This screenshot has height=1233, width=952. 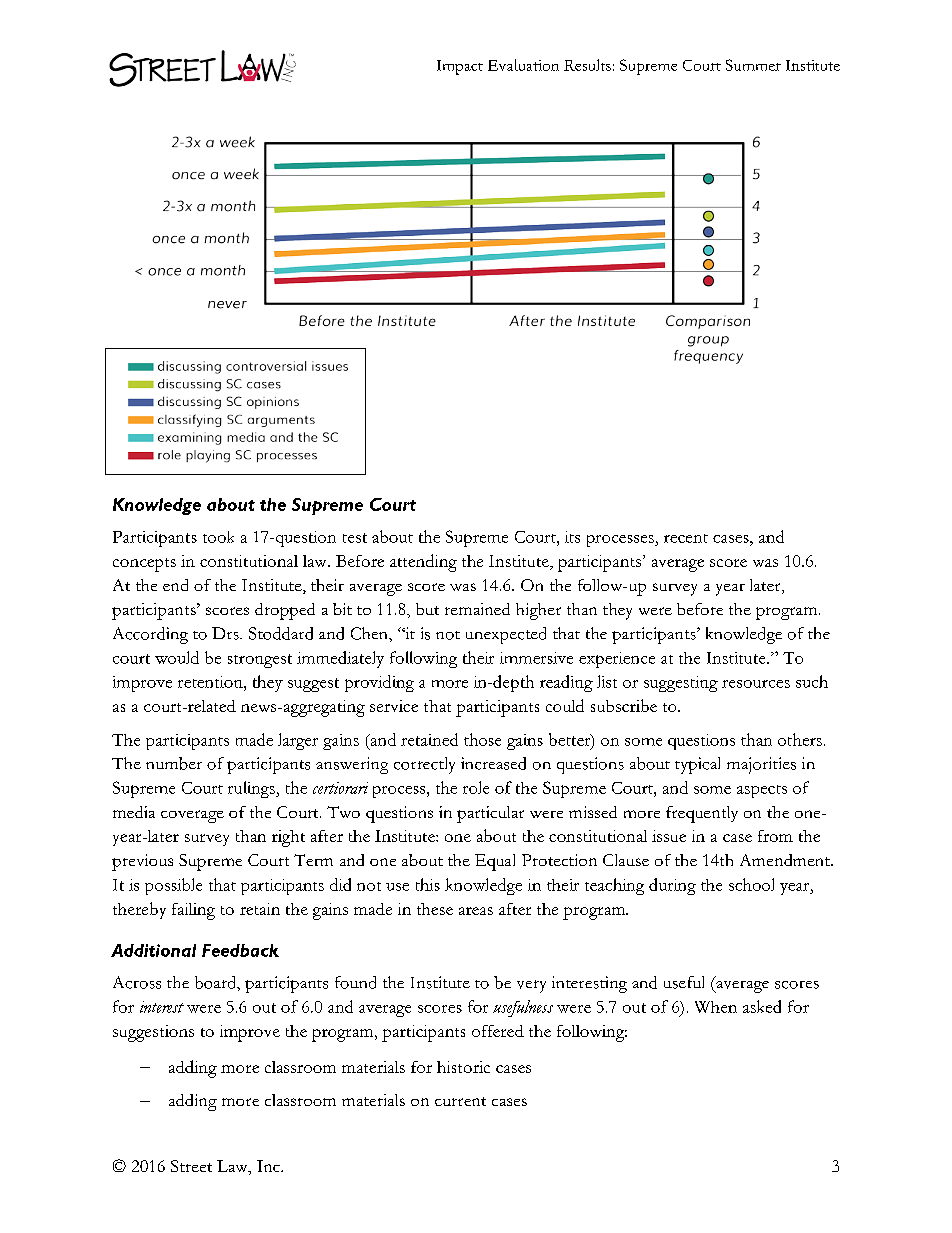 What do you see at coordinates (753, 65) in the screenshot?
I see `Summer` at bounding box center [753, 65].
